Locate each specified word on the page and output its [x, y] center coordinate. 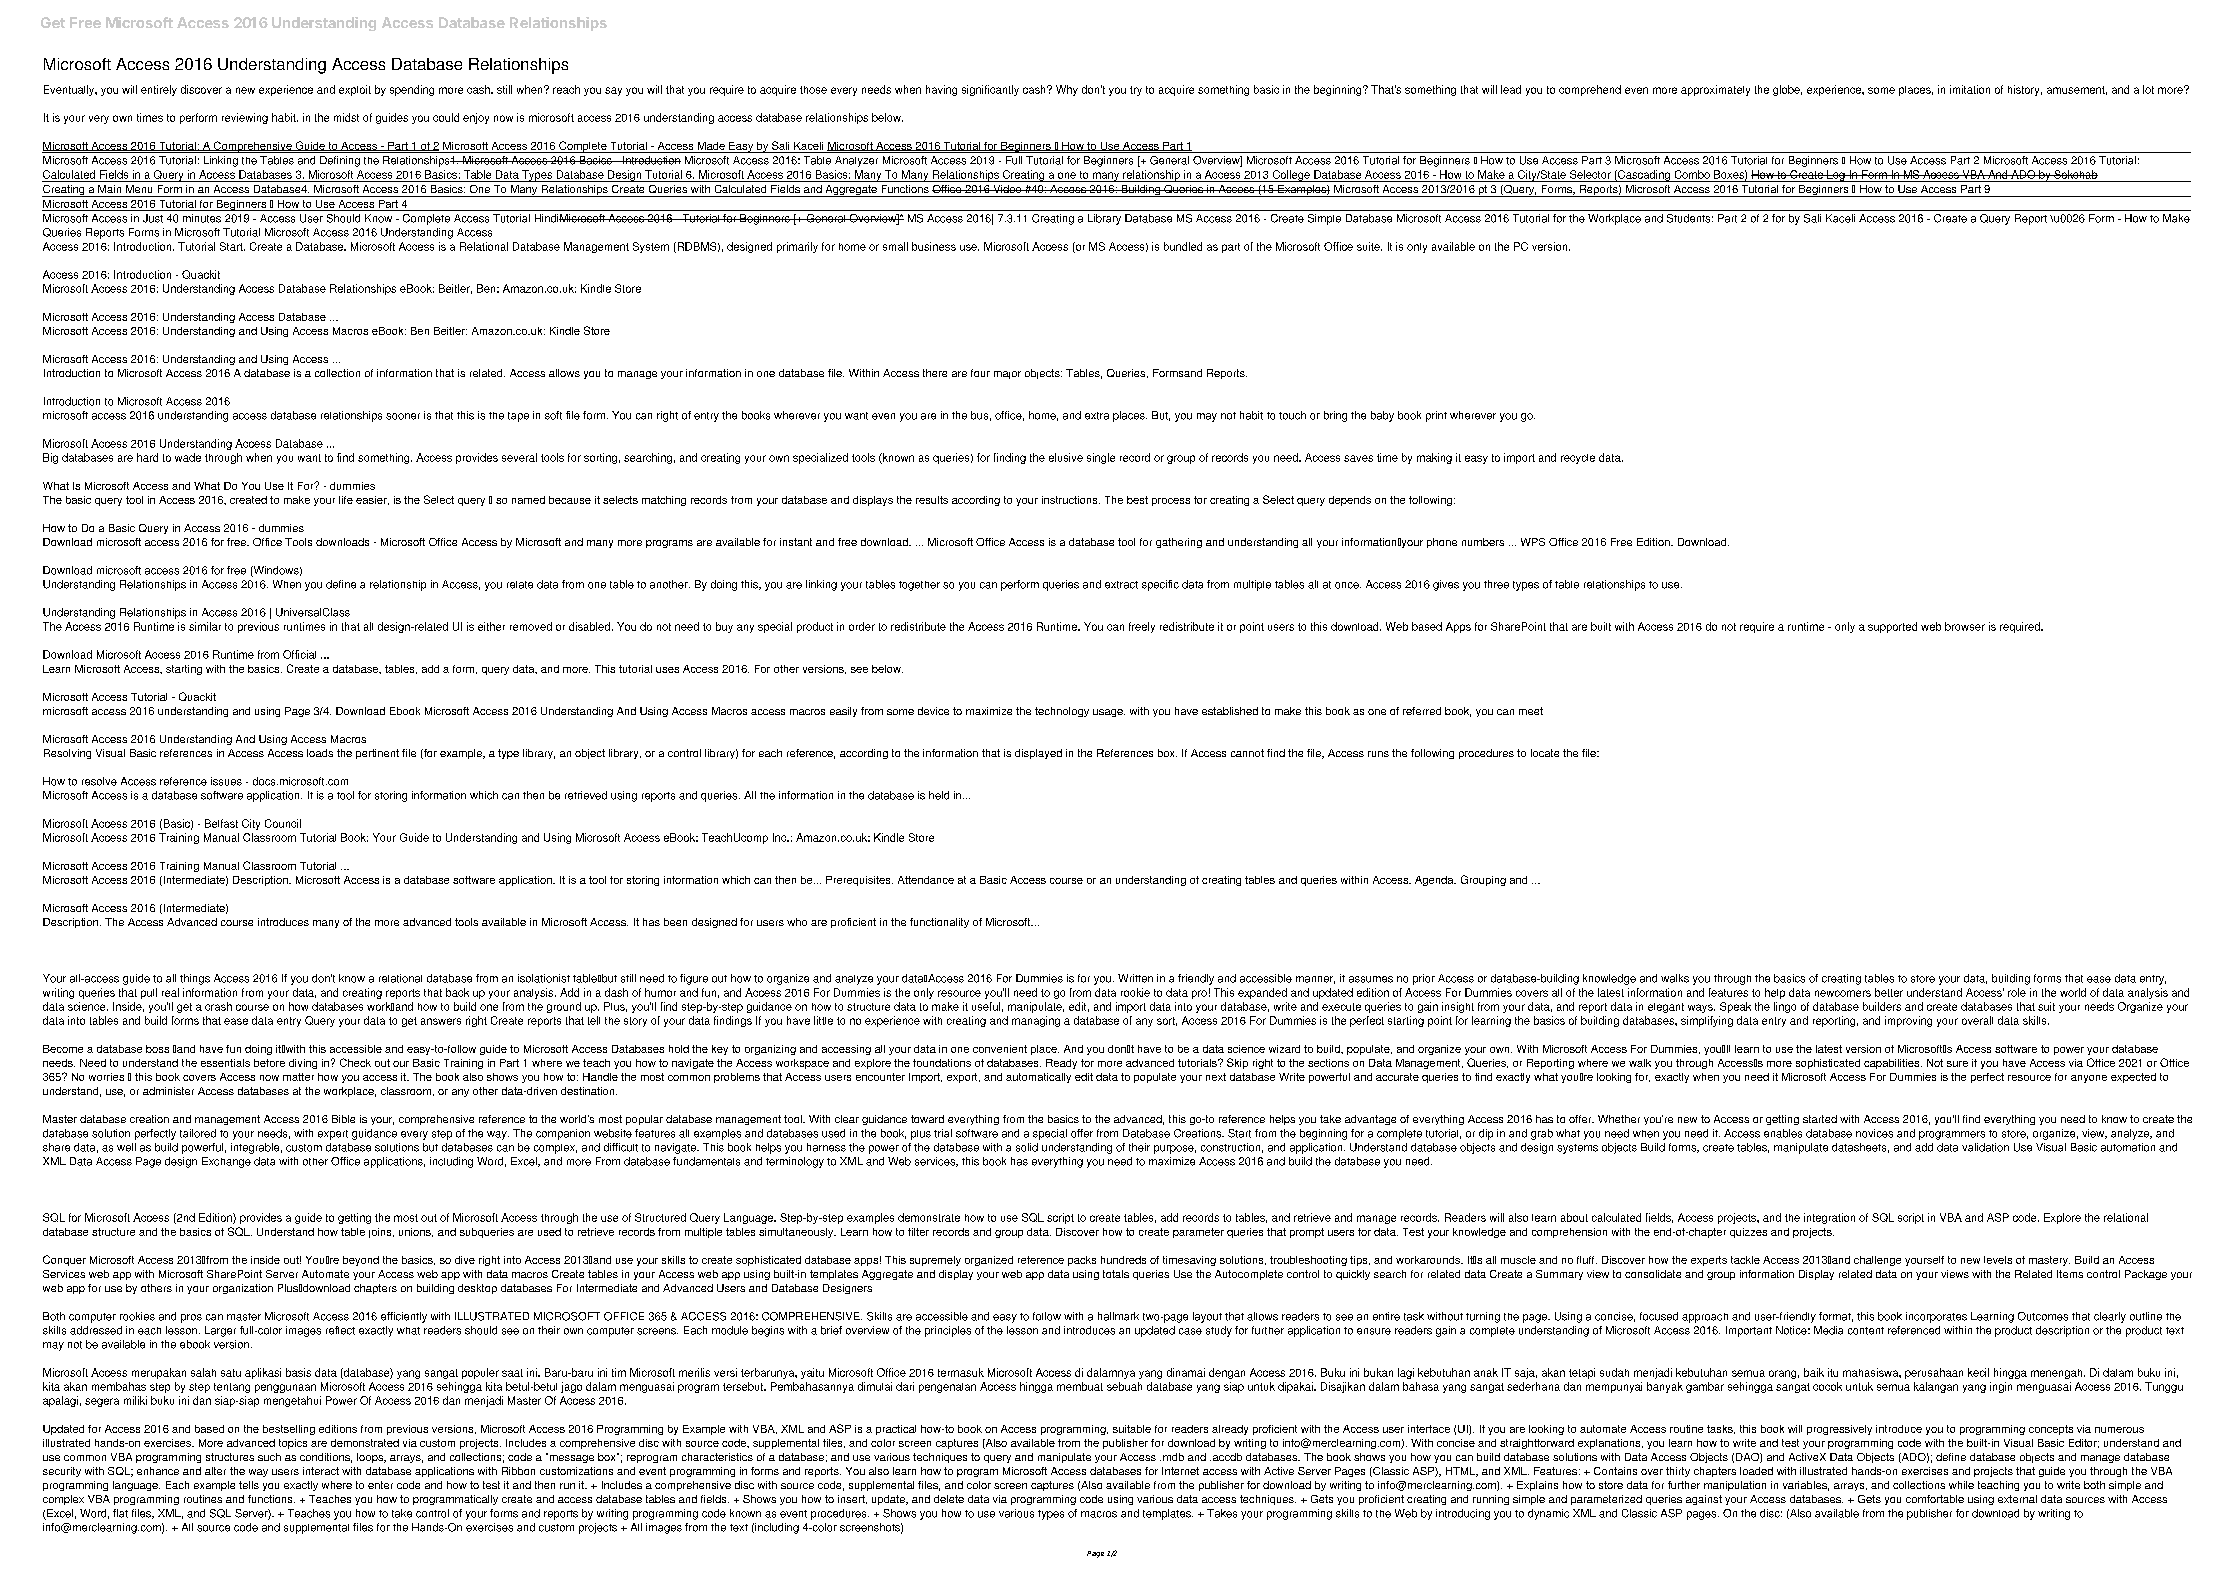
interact [321, 1471]
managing [1036, 1021]
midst [346, 117]
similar [205, 626]
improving [1908, 1021]
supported [1892, 627]
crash [218, 1006]
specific [1160, 585]
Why [1067, 90]
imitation [1970, 89]
